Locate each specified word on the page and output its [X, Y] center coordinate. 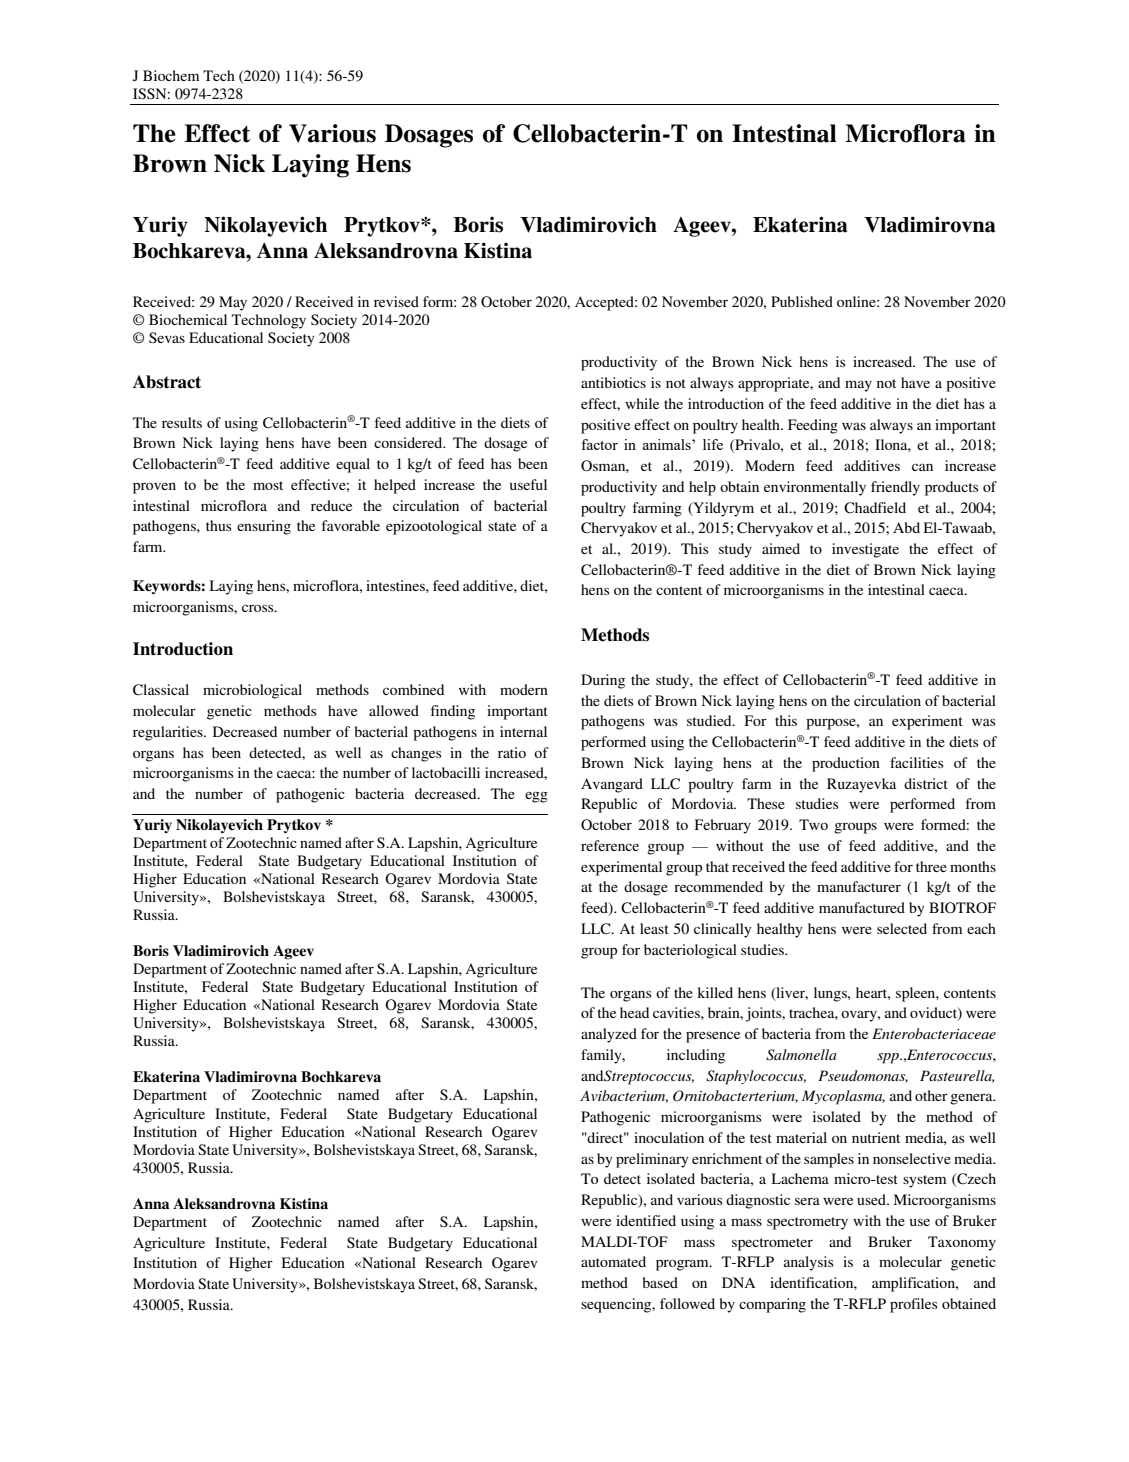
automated [613, 1261]
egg [536, 797]
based [660, 1282]
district [926, 783]
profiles [914, 1305]
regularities [169, 733]
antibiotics [613, 382]
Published [802, 301]
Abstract [167, 382]
